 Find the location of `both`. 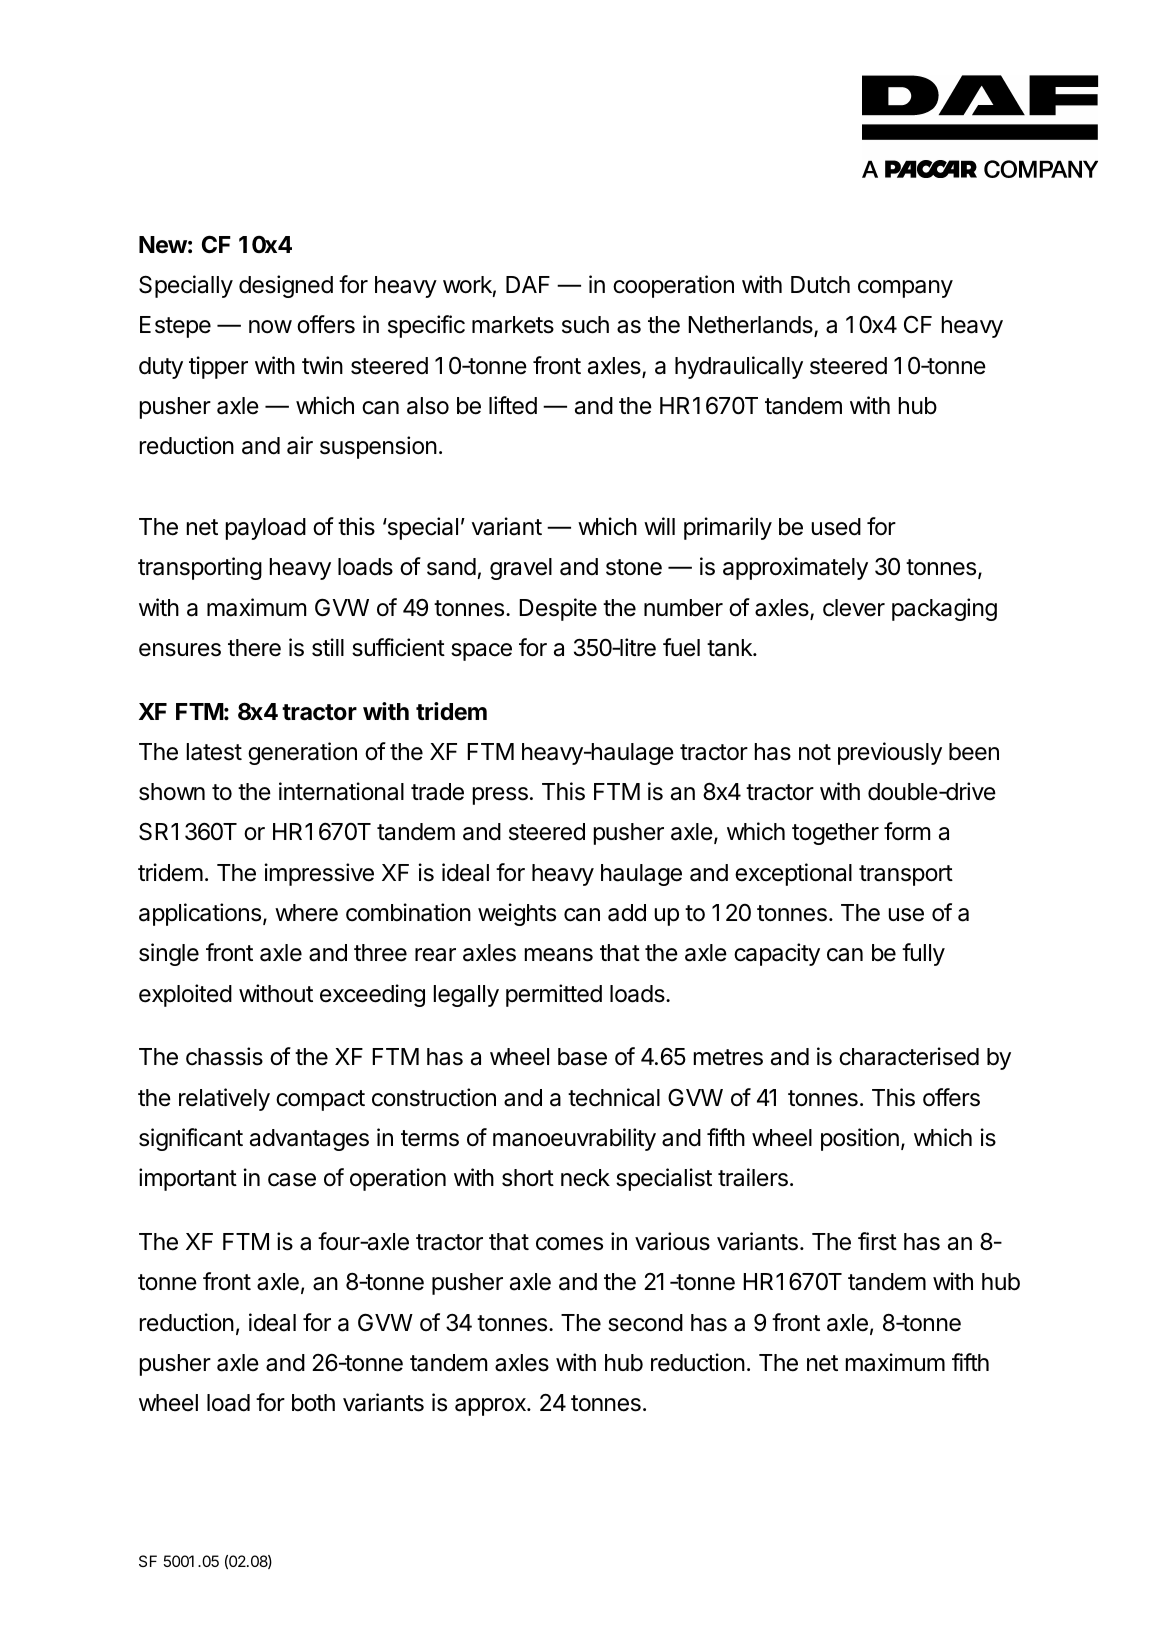

both is located at coordinates (313, 1403).
